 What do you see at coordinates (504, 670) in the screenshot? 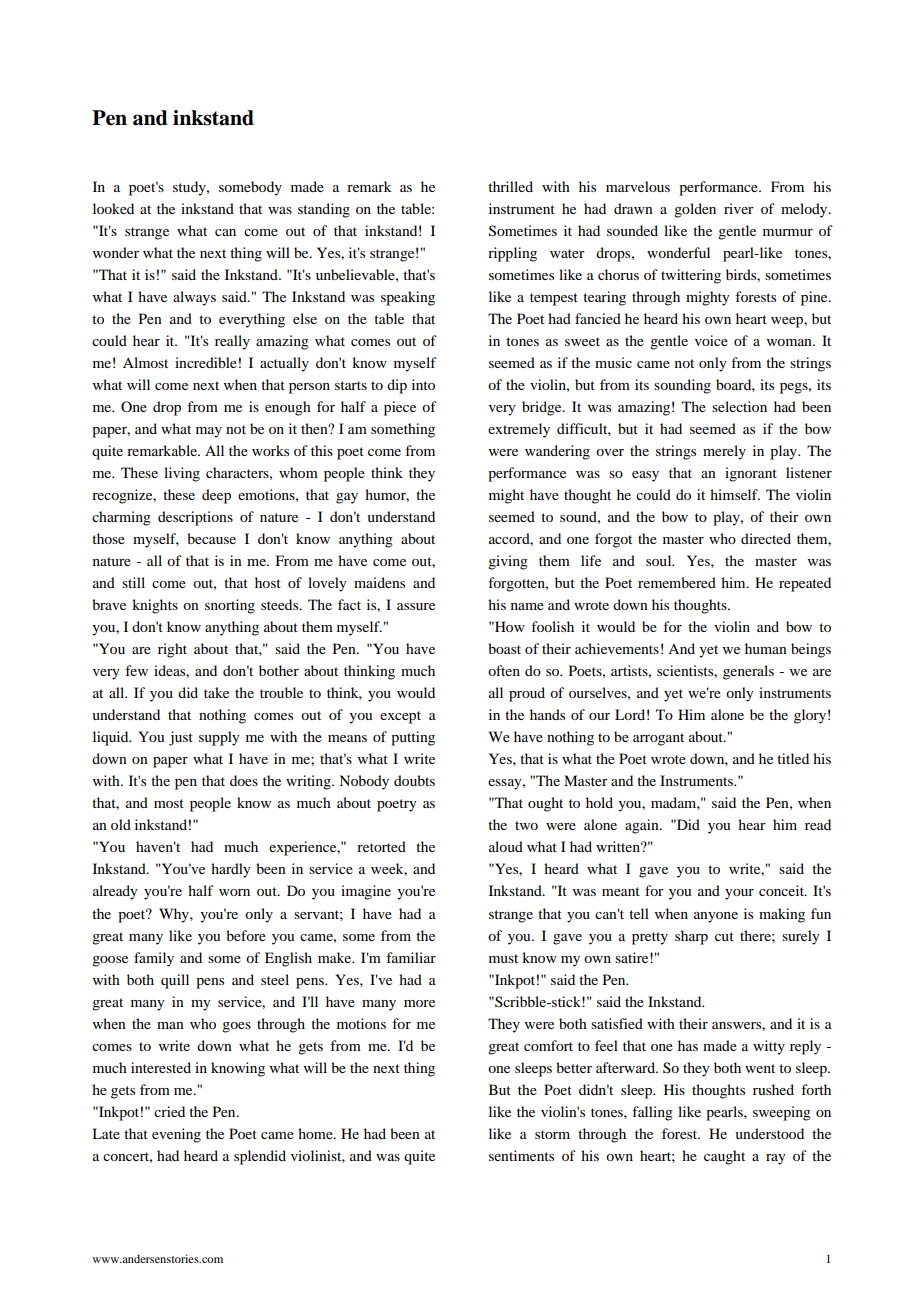
I see `often` at bounding box center [504, 670].
